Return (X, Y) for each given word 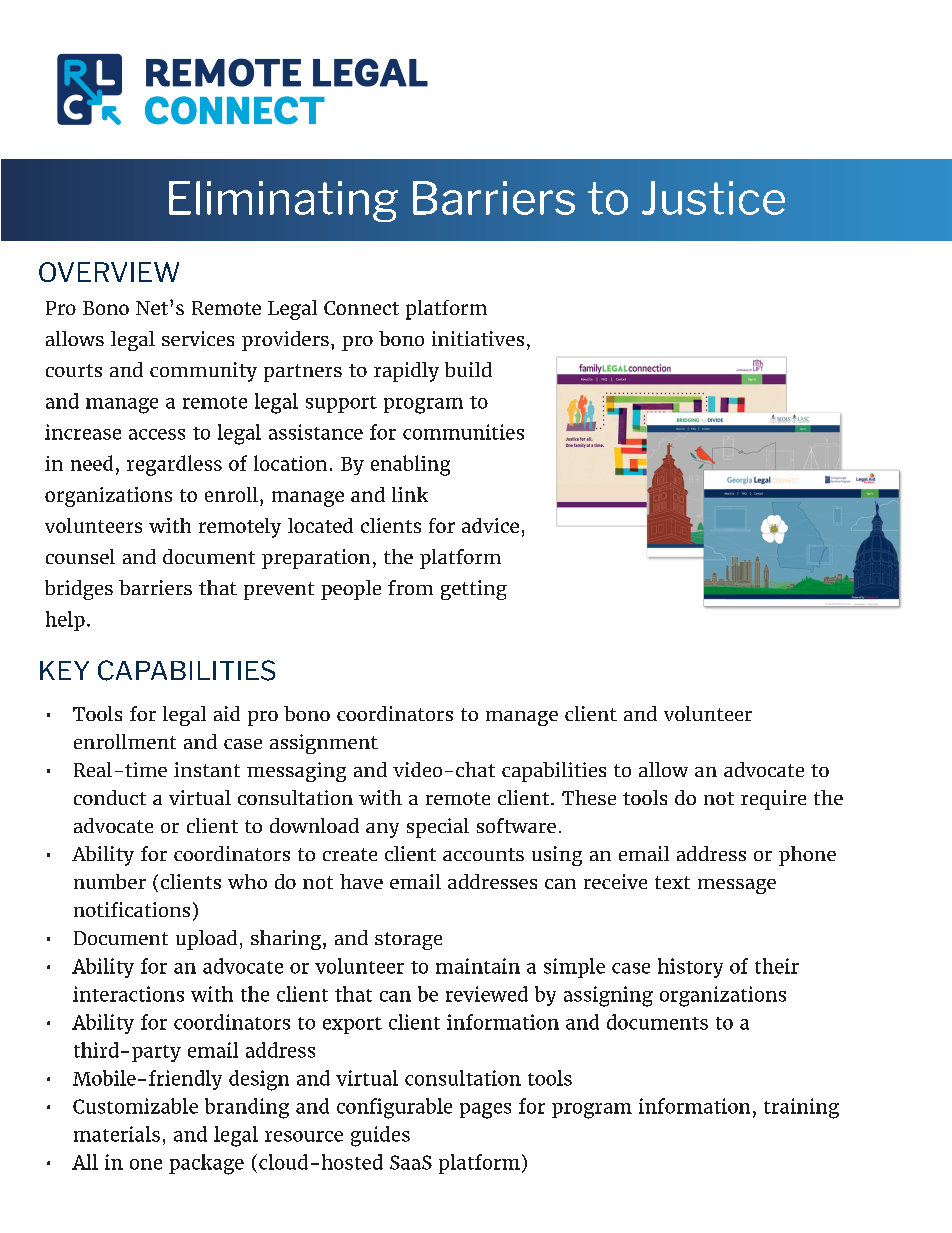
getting (474, 590)
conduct (110, 797)
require (773, 800)
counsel (80, 556)
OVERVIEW (109, 272)
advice (490, 525)
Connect (361, 308)
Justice (713, 198)
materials (117, 1134)
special (438, 828)
